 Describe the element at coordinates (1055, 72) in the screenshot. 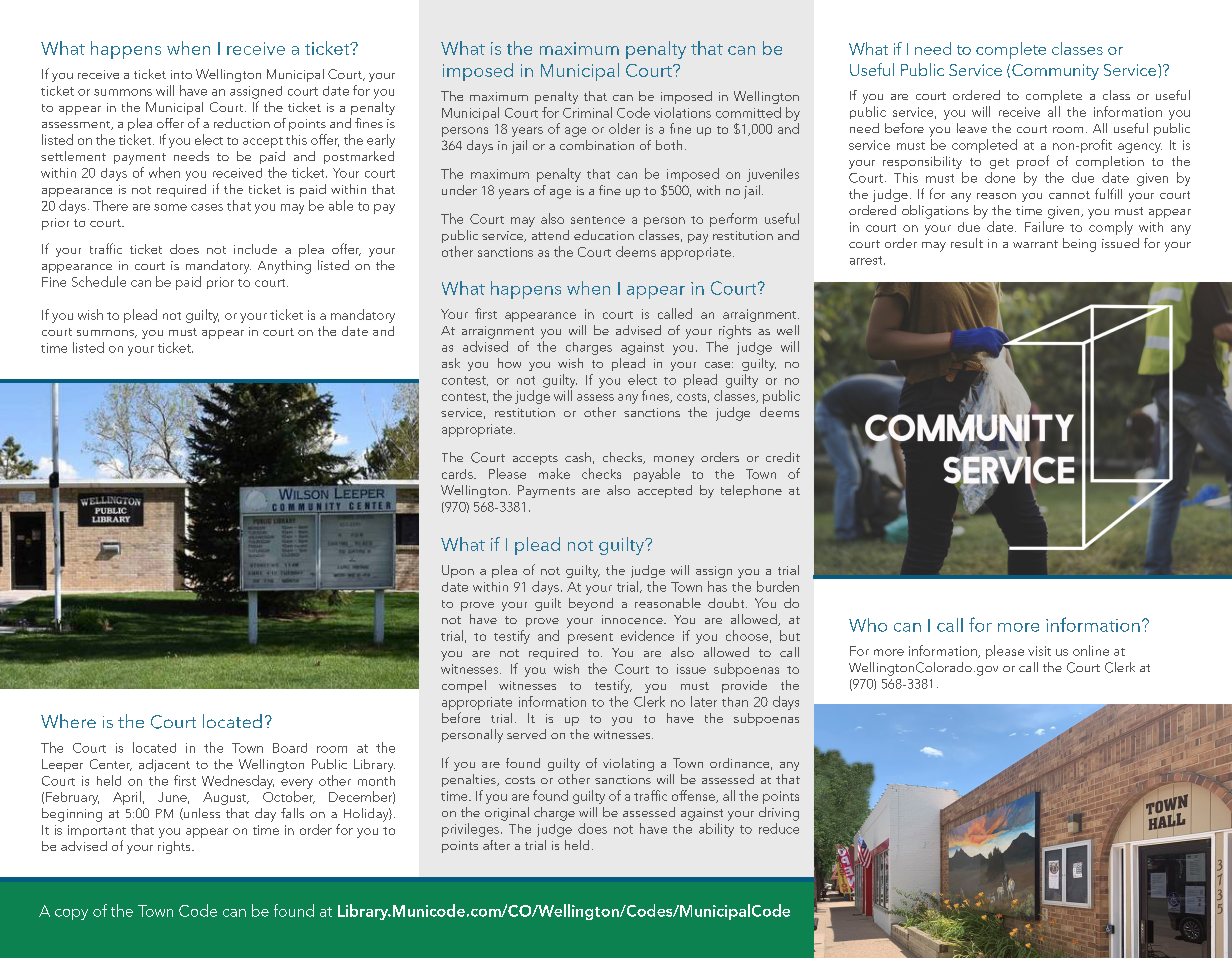

I see `Community` at that location.
